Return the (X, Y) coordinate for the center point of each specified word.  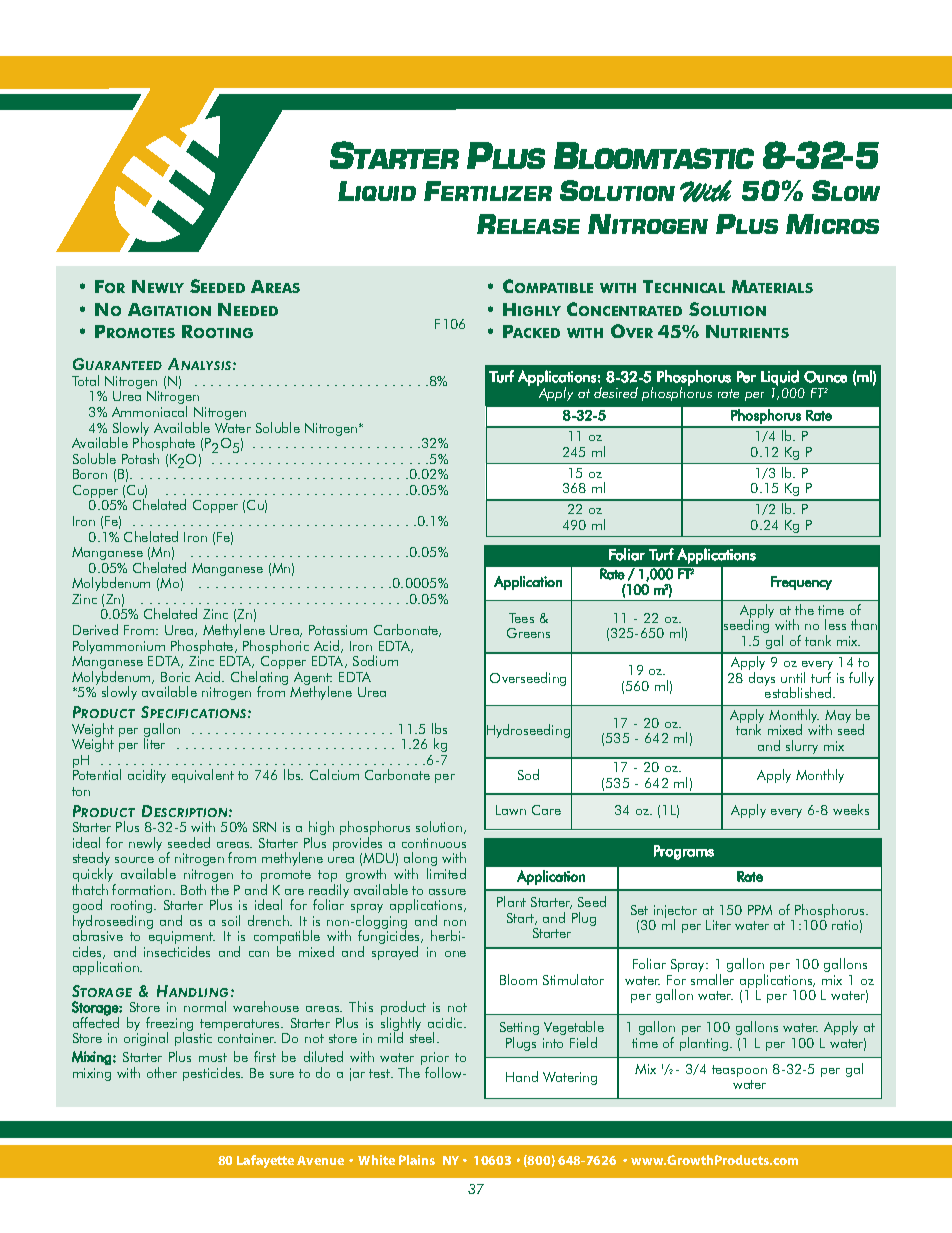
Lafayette (265, 1161)
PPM (760, 910)
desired (616, 392)
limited (446, 873)
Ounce (825, 377)
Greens (528, 633)
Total (85, 380)
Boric (175, 677)
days (762, 679)
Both (193, 889)
